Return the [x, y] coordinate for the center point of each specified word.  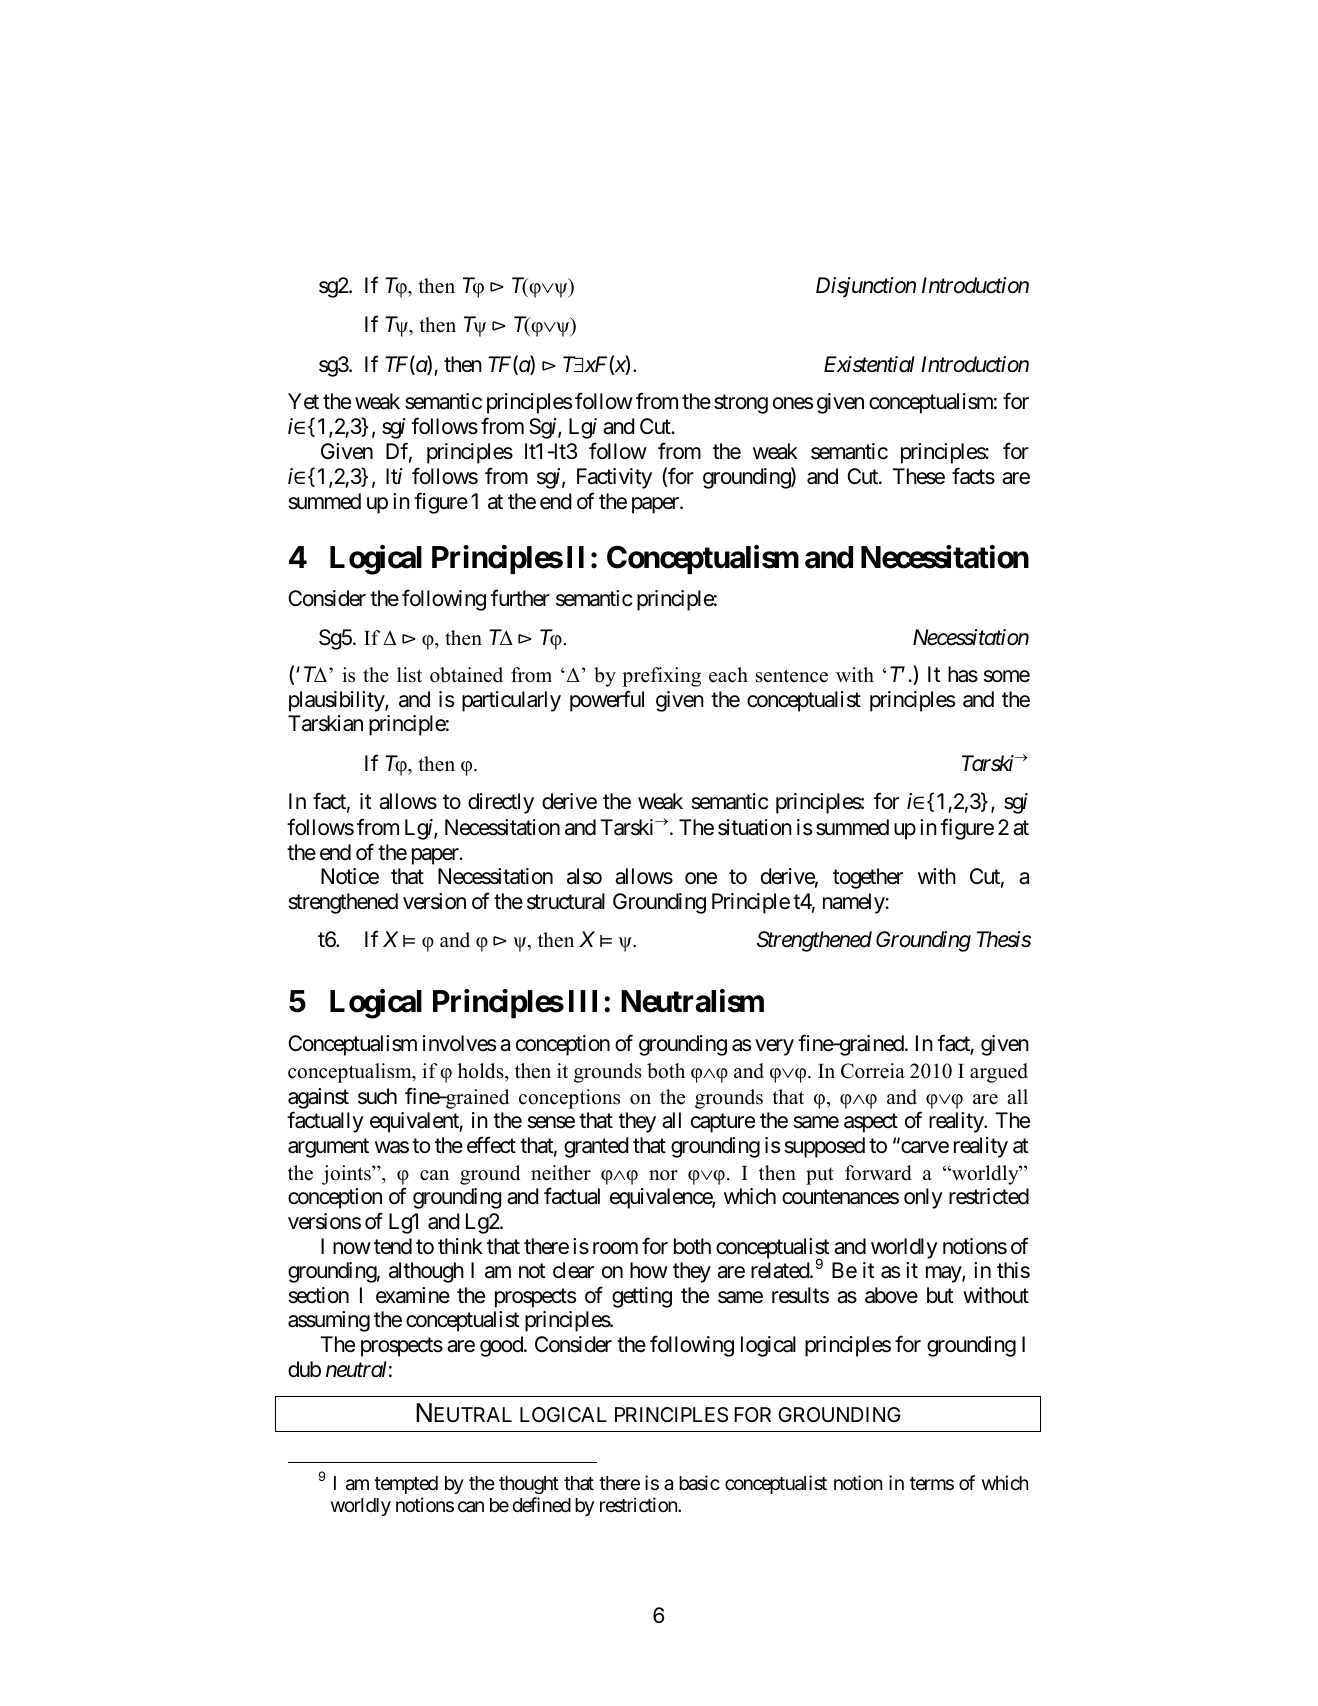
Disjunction [866, 287]
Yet [303, 401]
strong [741, 404]
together [868, 878]
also [584, 876]
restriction [639, 1504]
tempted [406, 1485]
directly [501, 803]
